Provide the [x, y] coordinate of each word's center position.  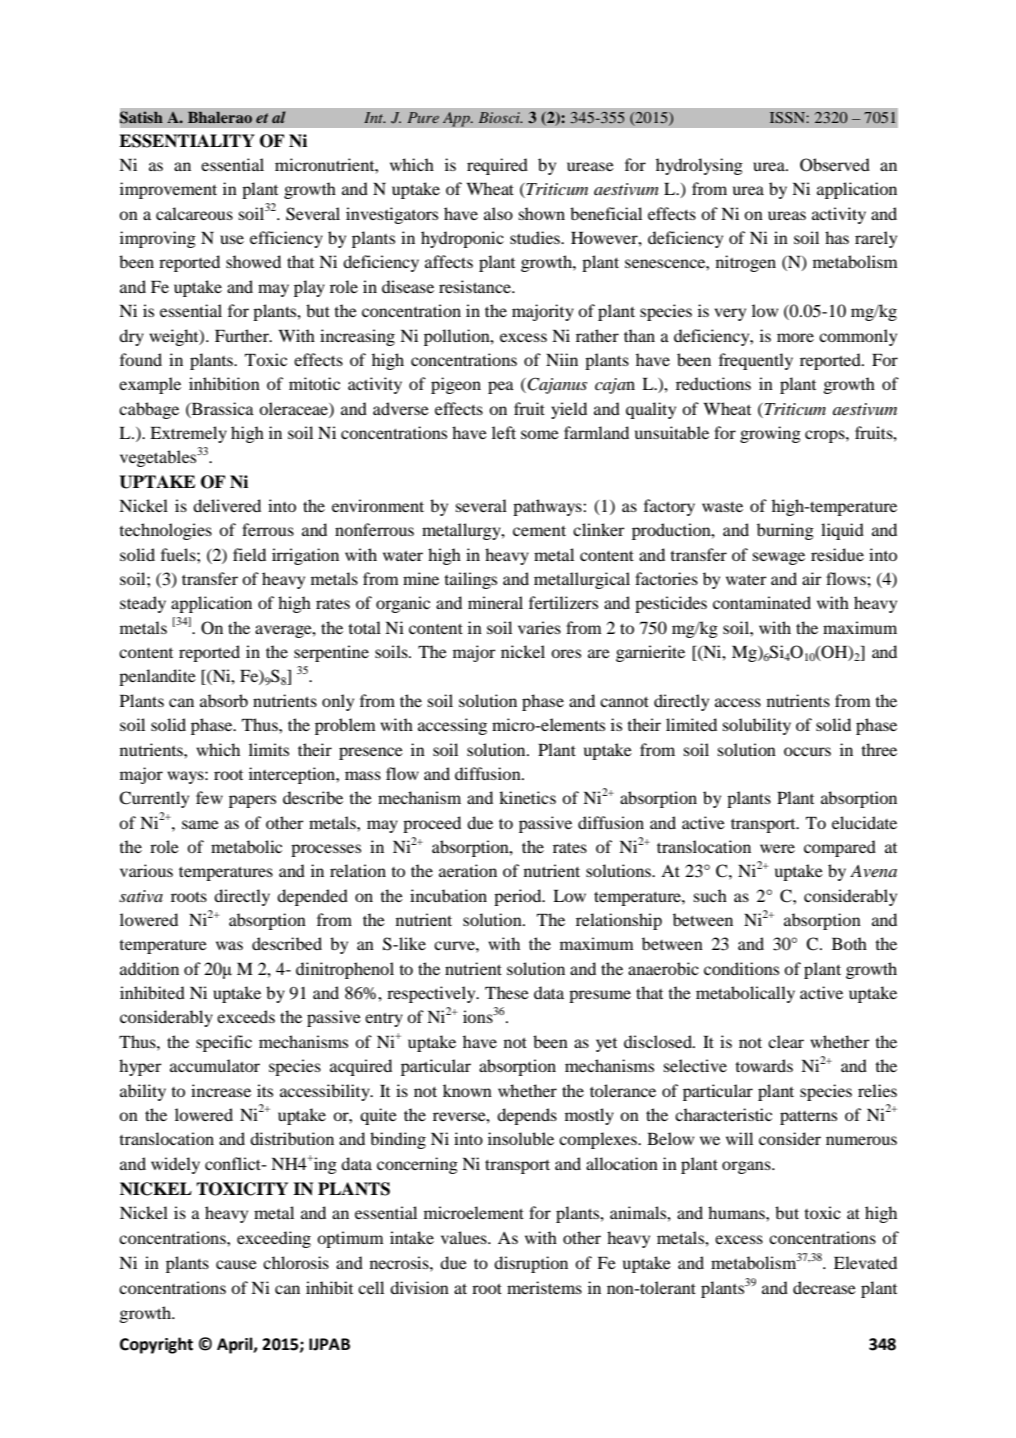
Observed [835, 165]
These [507, 992]
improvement [168, 190]
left [504, 432]
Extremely [188, 434]
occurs [807, 751]
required [497, 166]
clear [786, 1041]
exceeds [246, 1016]
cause [236, 1264]
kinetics [527, 797]
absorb [224, 700]
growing [770, 434]
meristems [544, 1287]
